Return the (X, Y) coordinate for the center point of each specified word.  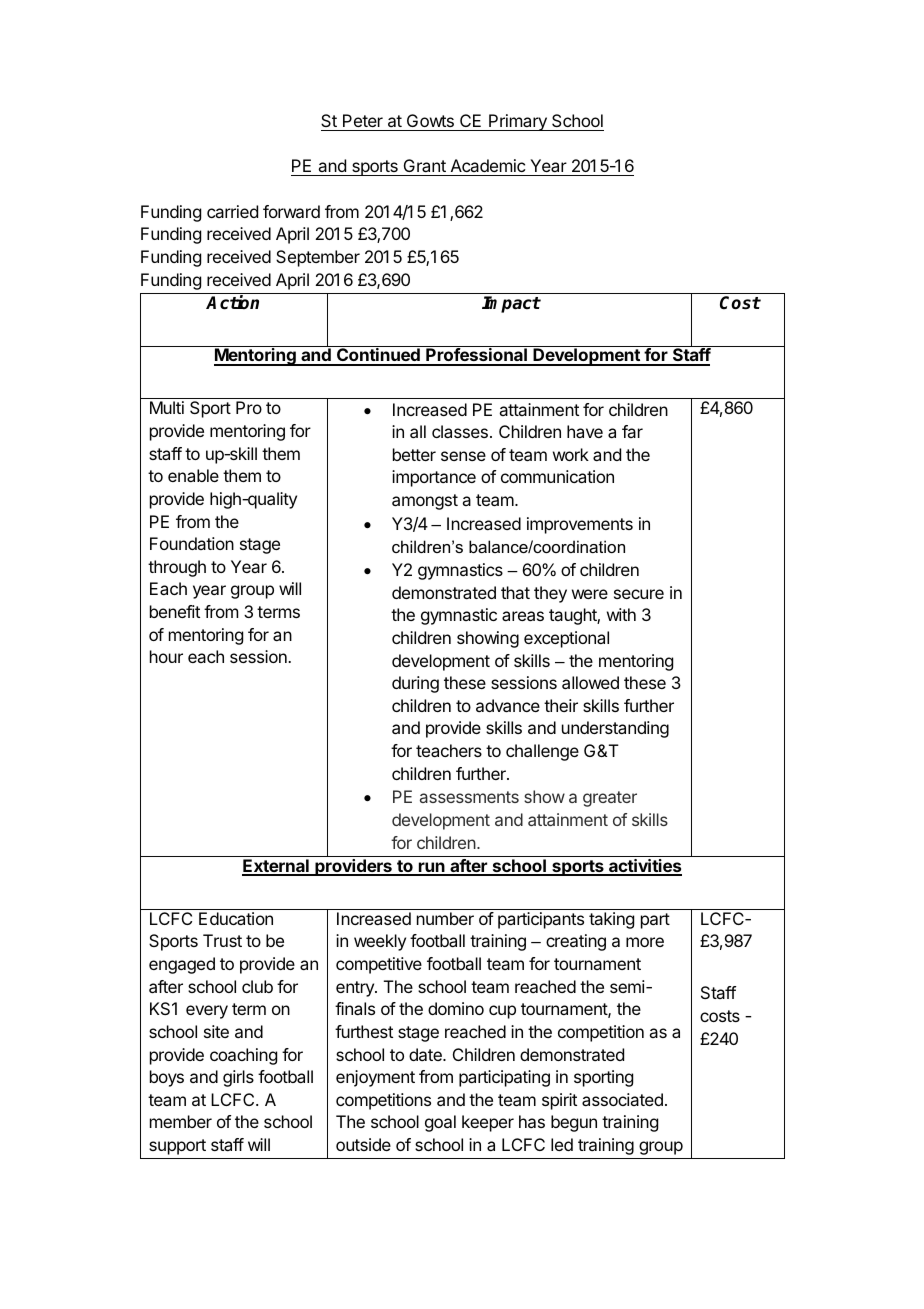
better (414, 454)
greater (610, 799)
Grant (424, 167)
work (571, 454)
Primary (518, 122)
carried (232, 211)
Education (236, 918)
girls (238, 1078)
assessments (469, 797)
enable (193, 475)
